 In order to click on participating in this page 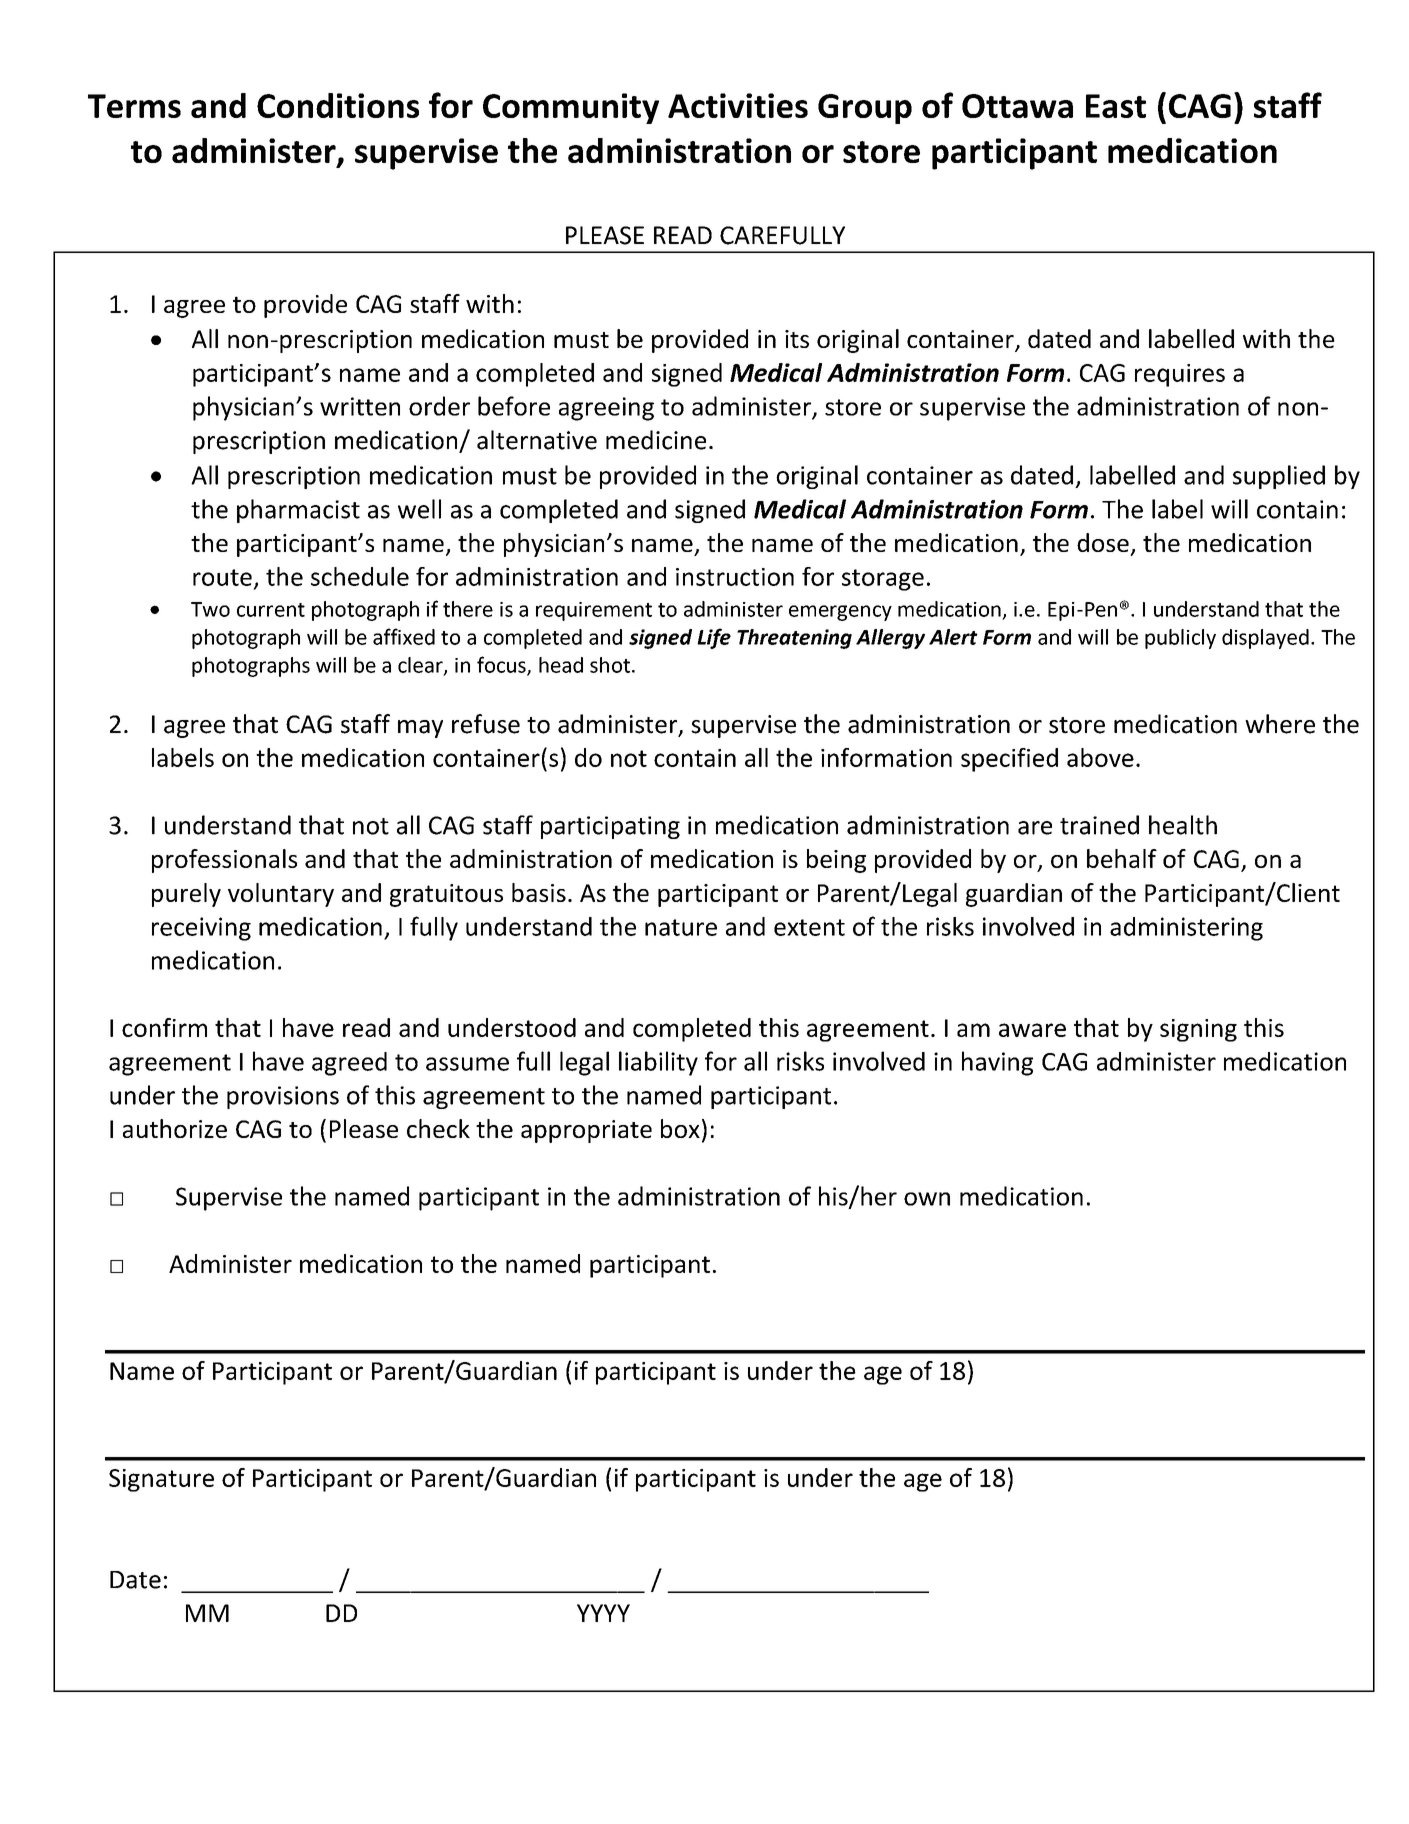, I will do `click(610, 827)`.
